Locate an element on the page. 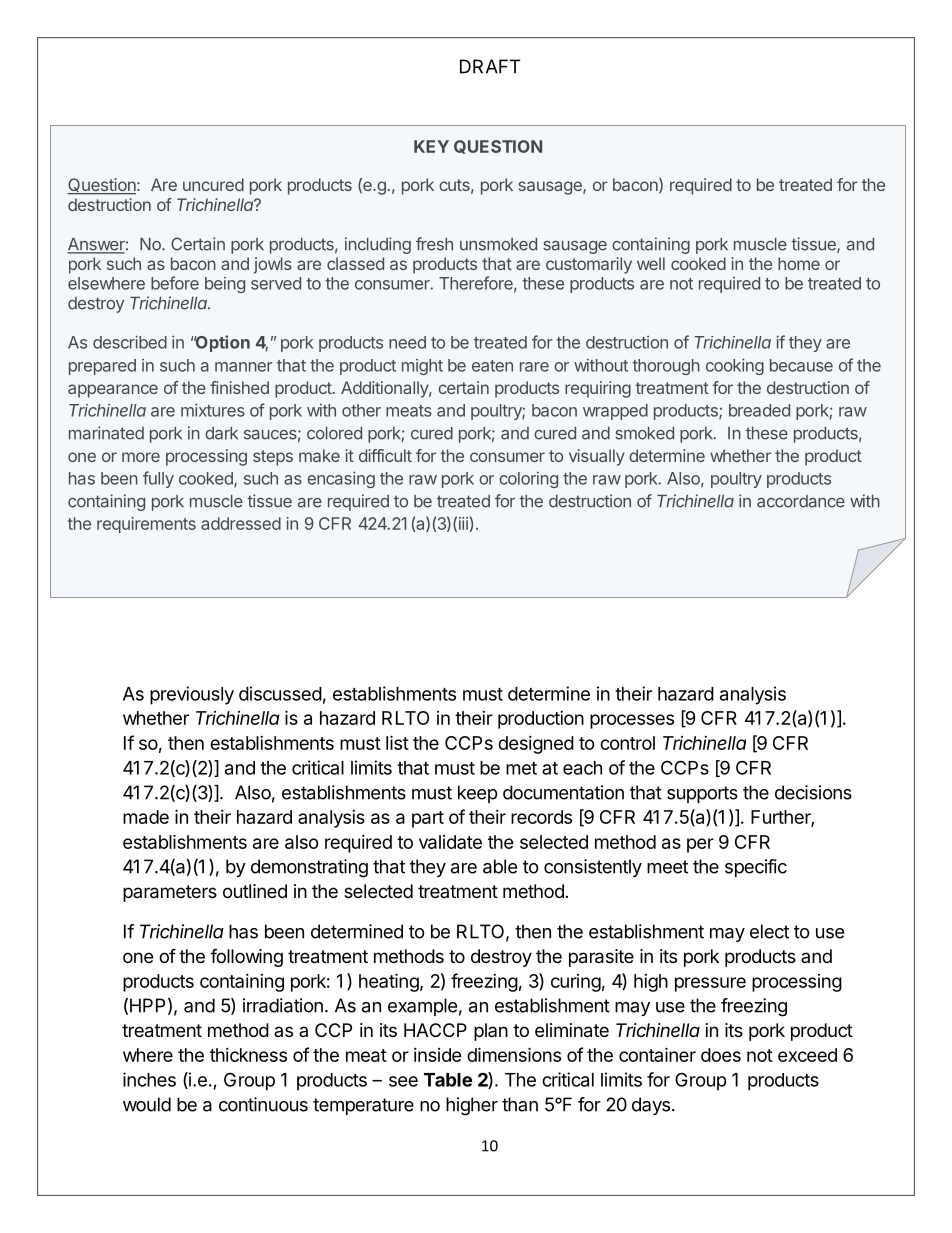 The image size is (952, 1233). jowls is located at coordinates (273, 265).
